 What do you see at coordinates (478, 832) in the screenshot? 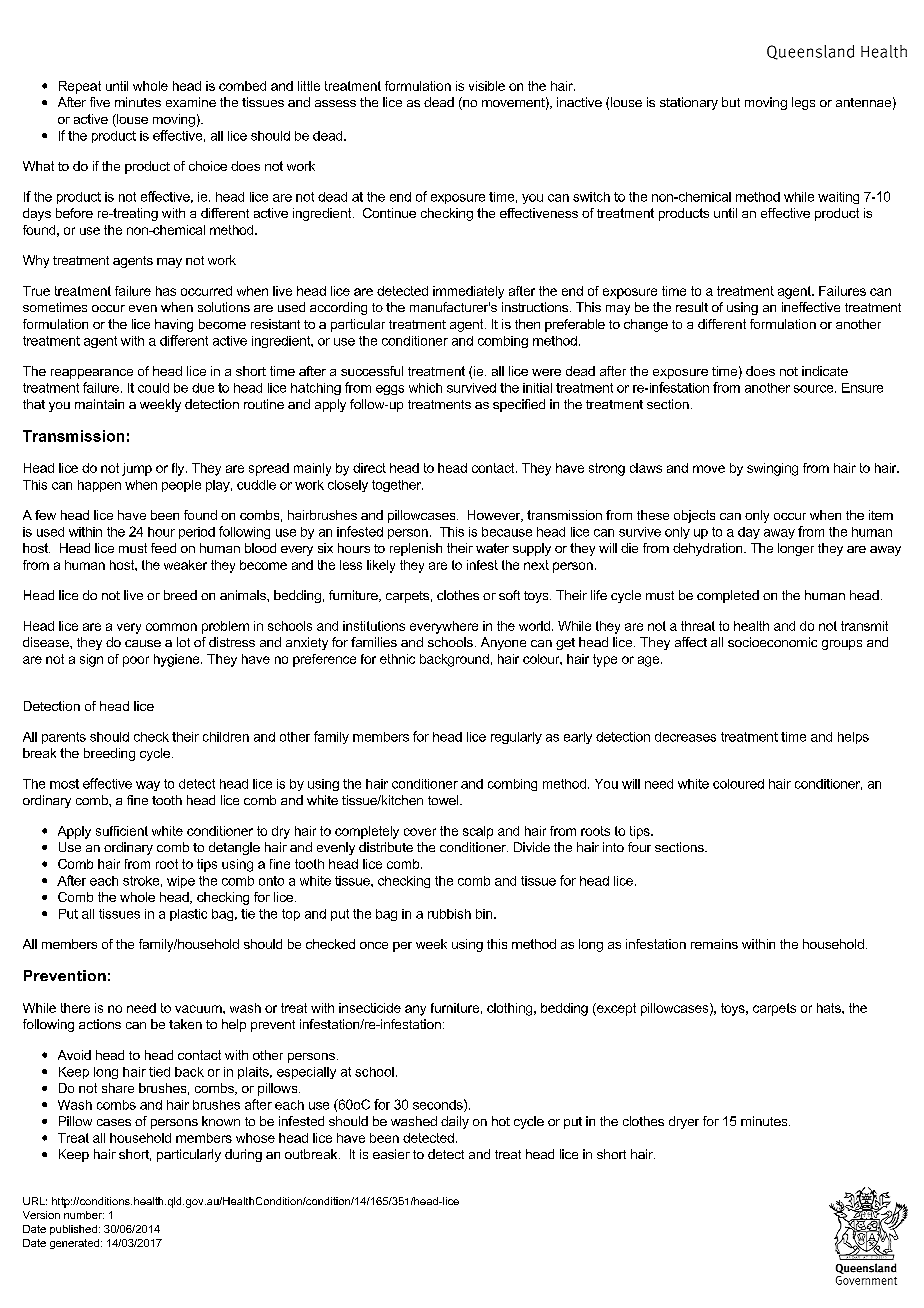
I see `scalp` at bounding box center [478, 832].
